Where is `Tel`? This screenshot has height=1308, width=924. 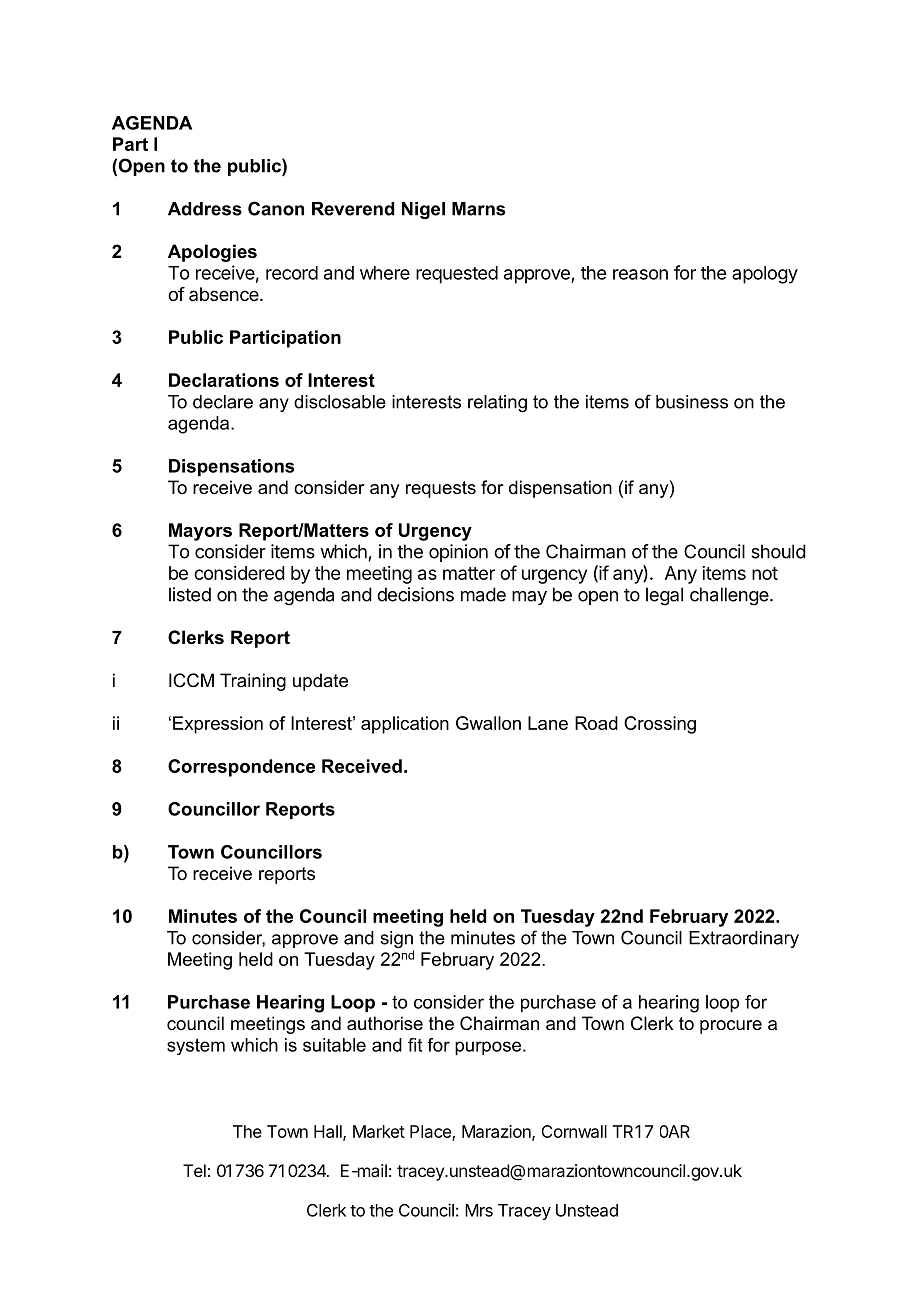 Tel is located at coordinates (194, 1170).
